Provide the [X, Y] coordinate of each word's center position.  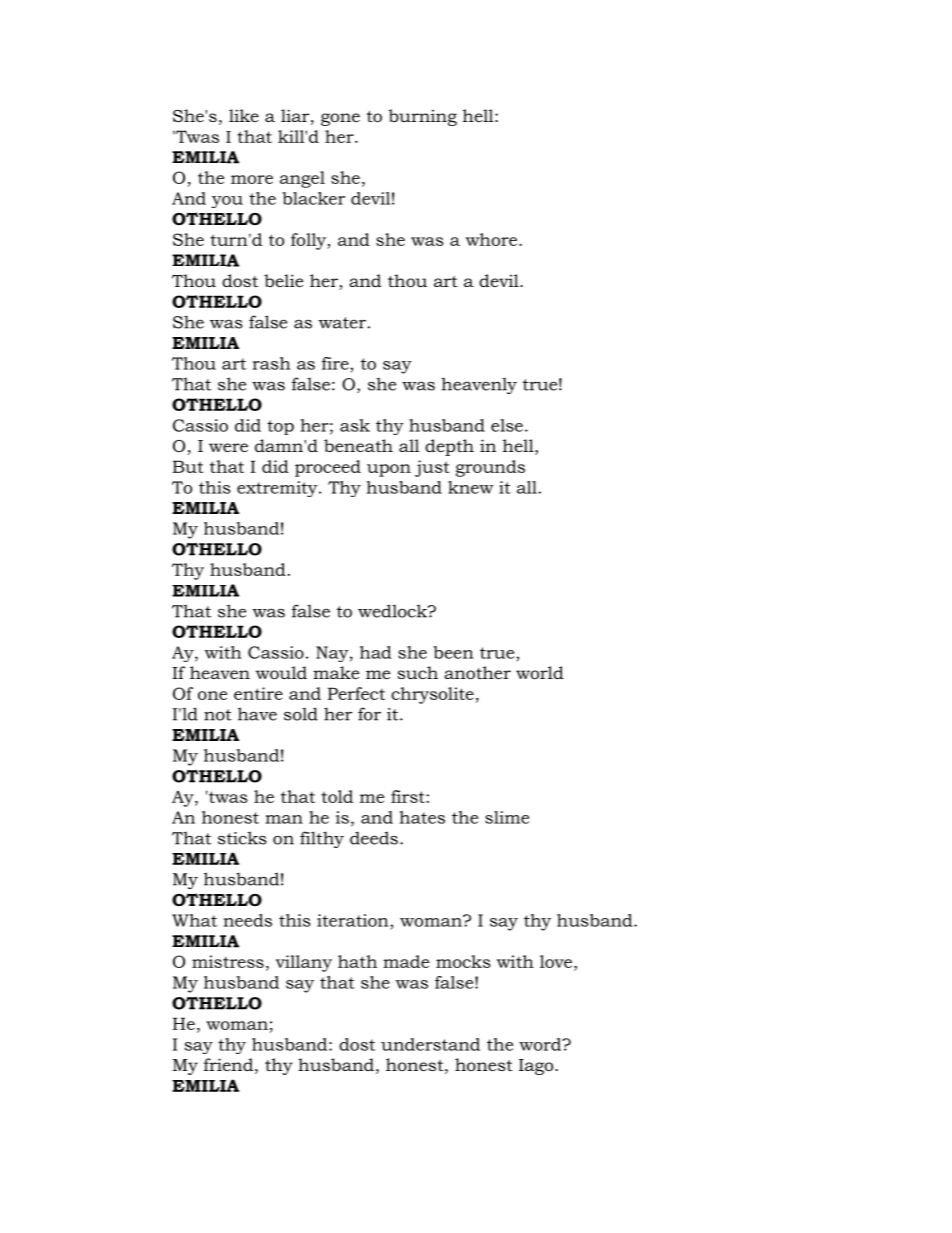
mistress [228, 961]
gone [340, 119]
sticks [242, 838]
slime [507, 817]
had [376, 652]
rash [272, 363]
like [244, 115]
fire [336, 363]
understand [430, 1044]
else [507, 425]
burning [422, 117]
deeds [374, 838]
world [540, 672]
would [281, 672]
